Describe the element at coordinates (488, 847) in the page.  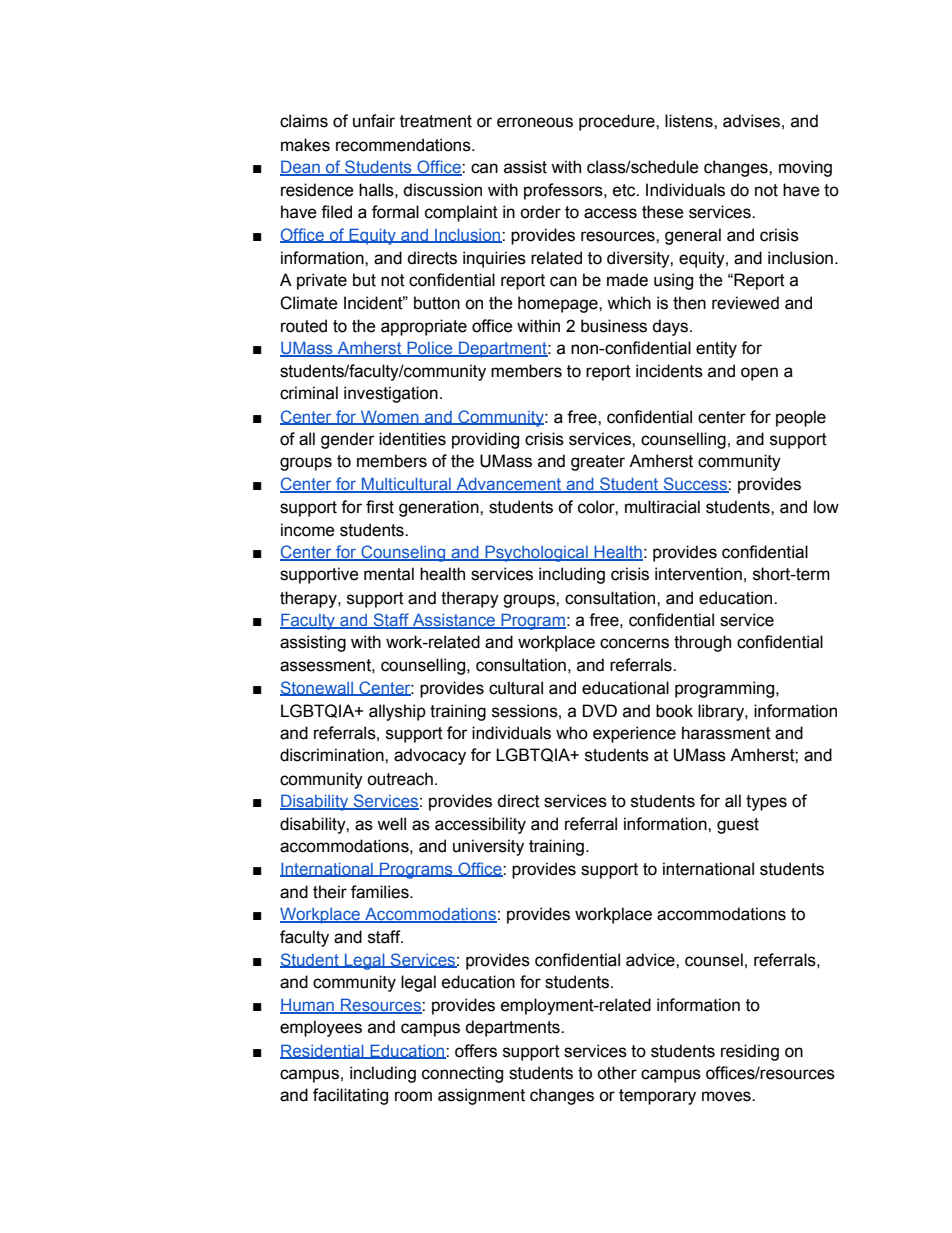
I see `university` at that location.
